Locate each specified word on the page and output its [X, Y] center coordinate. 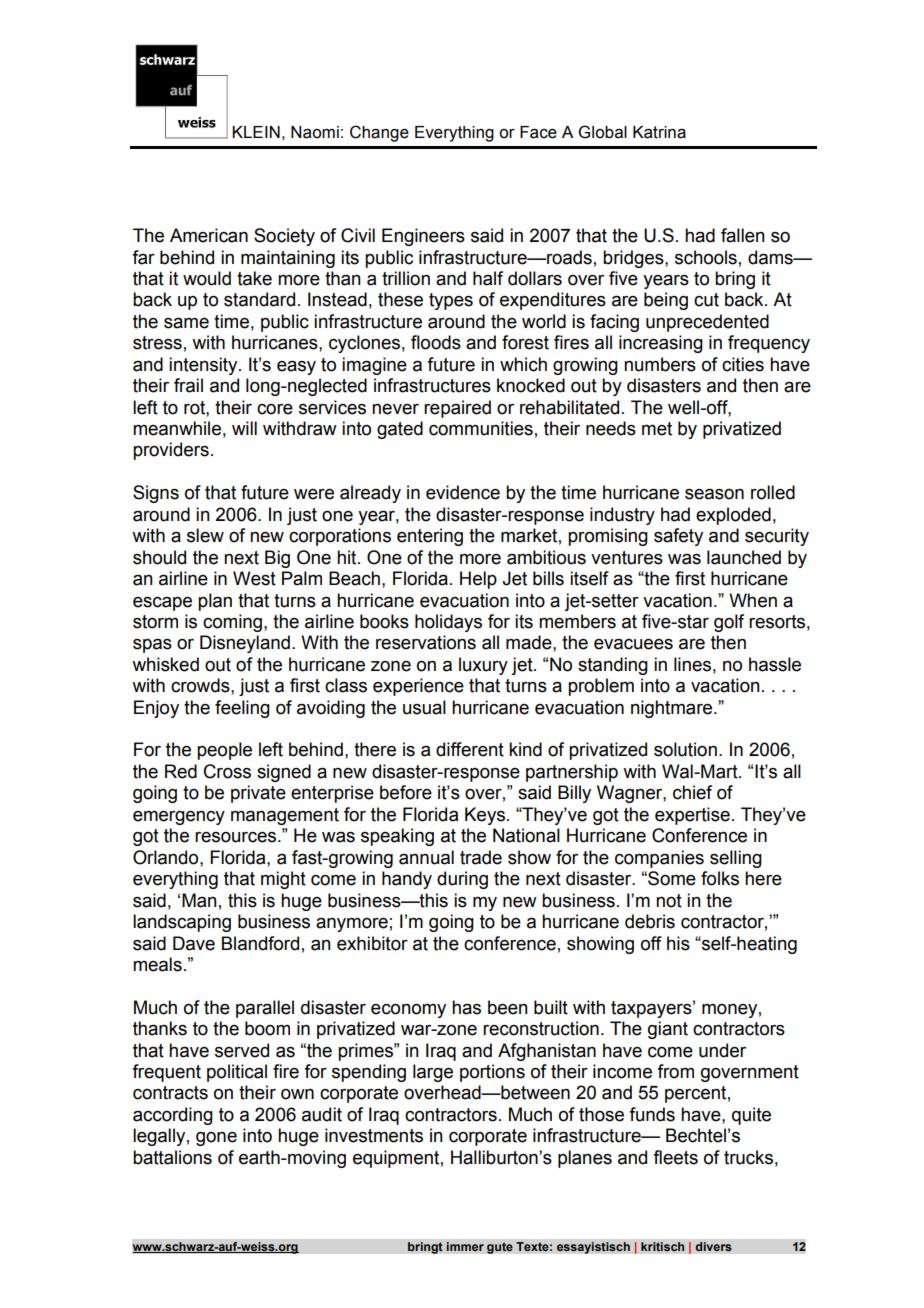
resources [235, 837]
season [714, 494]
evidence [463, 492]
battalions [172, 1157]
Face [538, 132]
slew [205, 535]
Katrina [659, 132]
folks [720, 878]
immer [465, 1247]
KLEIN [256, 132]
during [462, 880]
